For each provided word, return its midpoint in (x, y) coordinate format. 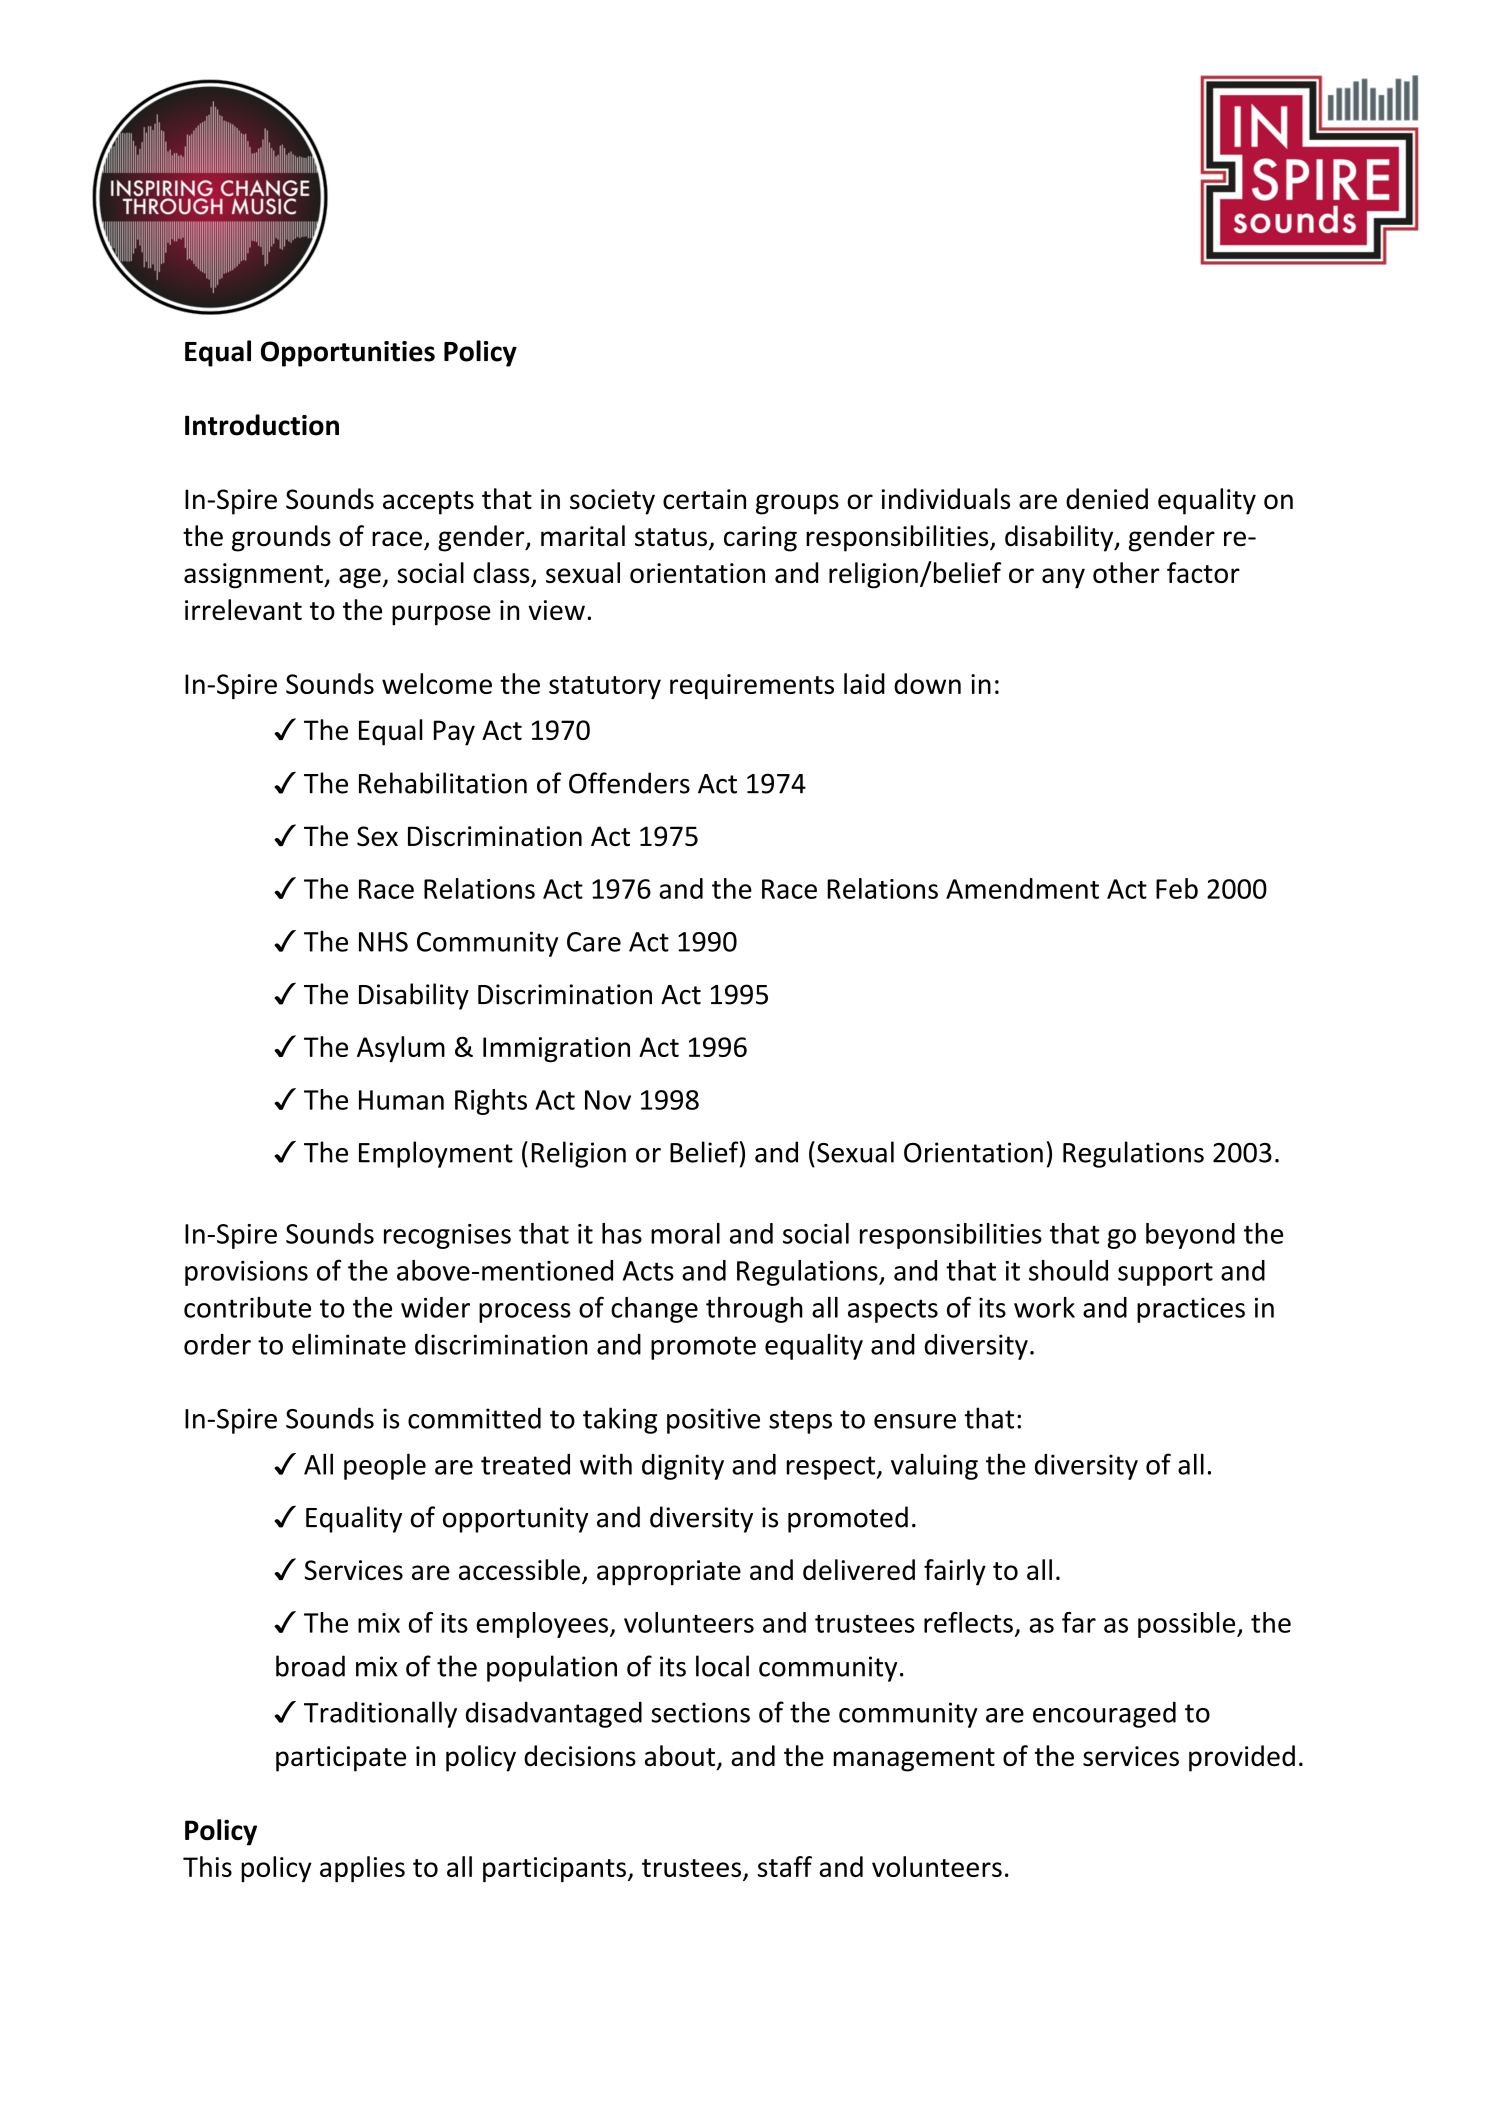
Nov (608, 1100)
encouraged (1104, 1714)
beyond (1190, 1236)
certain (704, 499)
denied (1107, 499)
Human (401, 1100)
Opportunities (348, 354)
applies (362, 1869)
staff (785, 1866)
